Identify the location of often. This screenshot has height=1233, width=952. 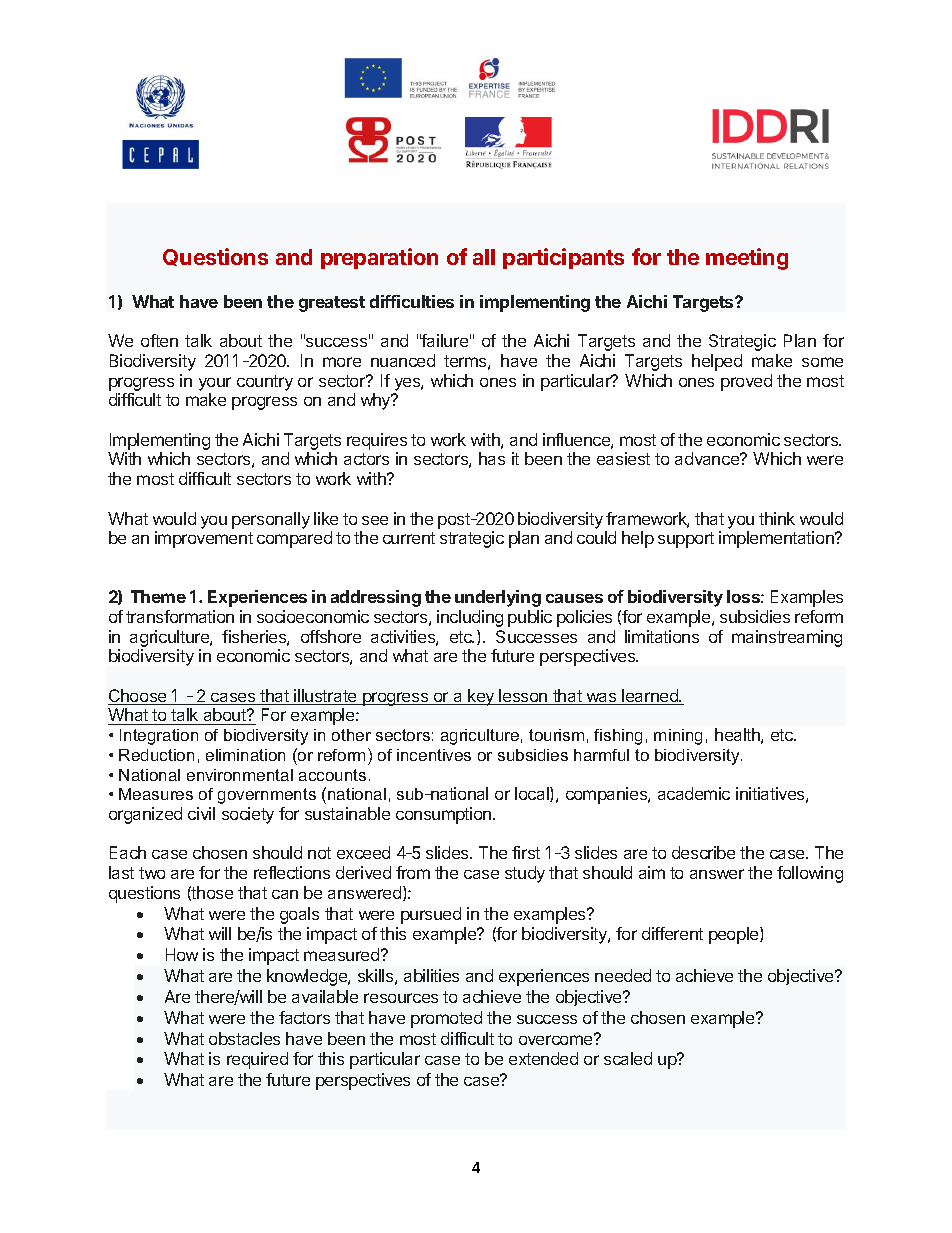
(159, 340).
